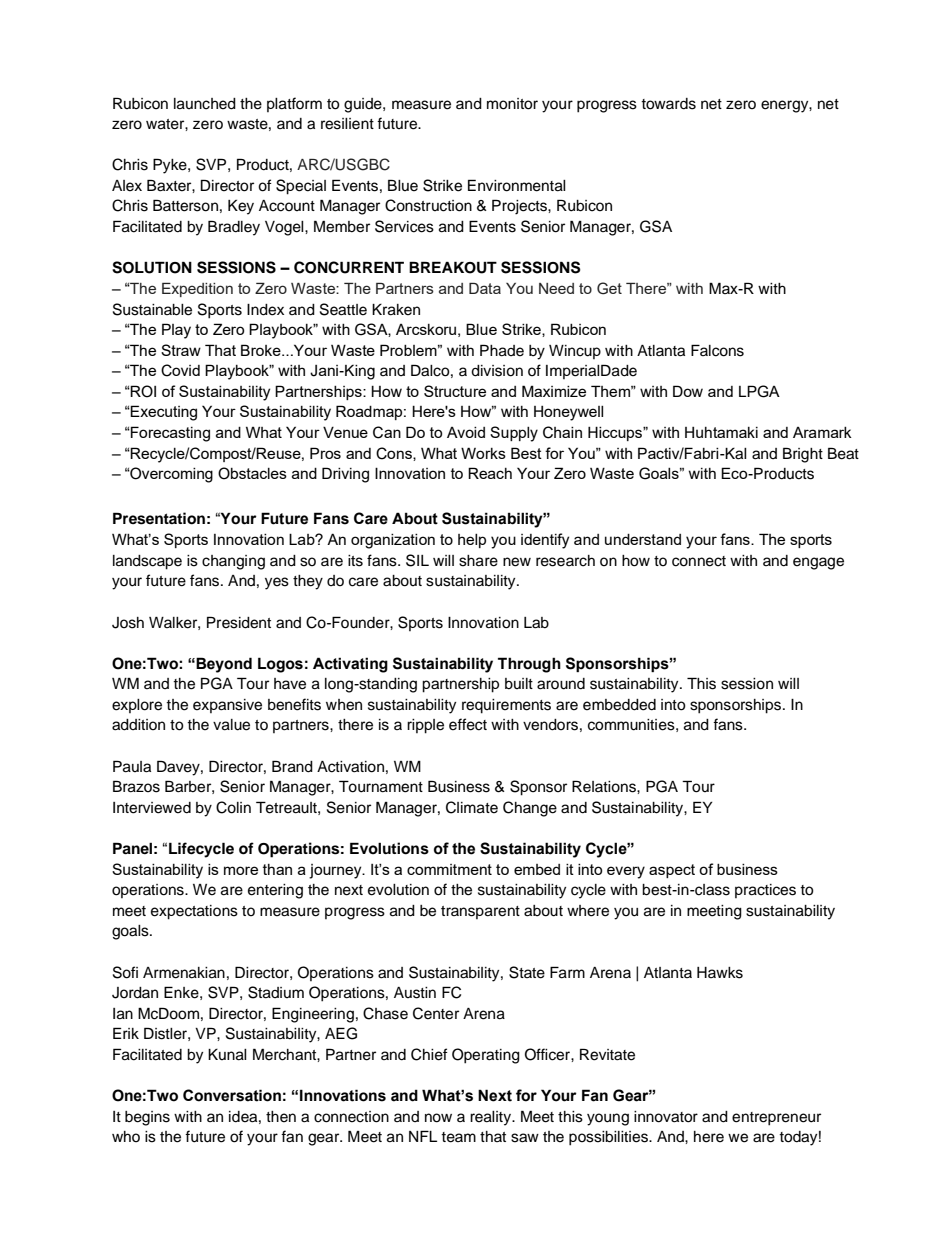 The width and height of the screenshot is (952, 1233). I want to click on engage, so click(818, 563).
